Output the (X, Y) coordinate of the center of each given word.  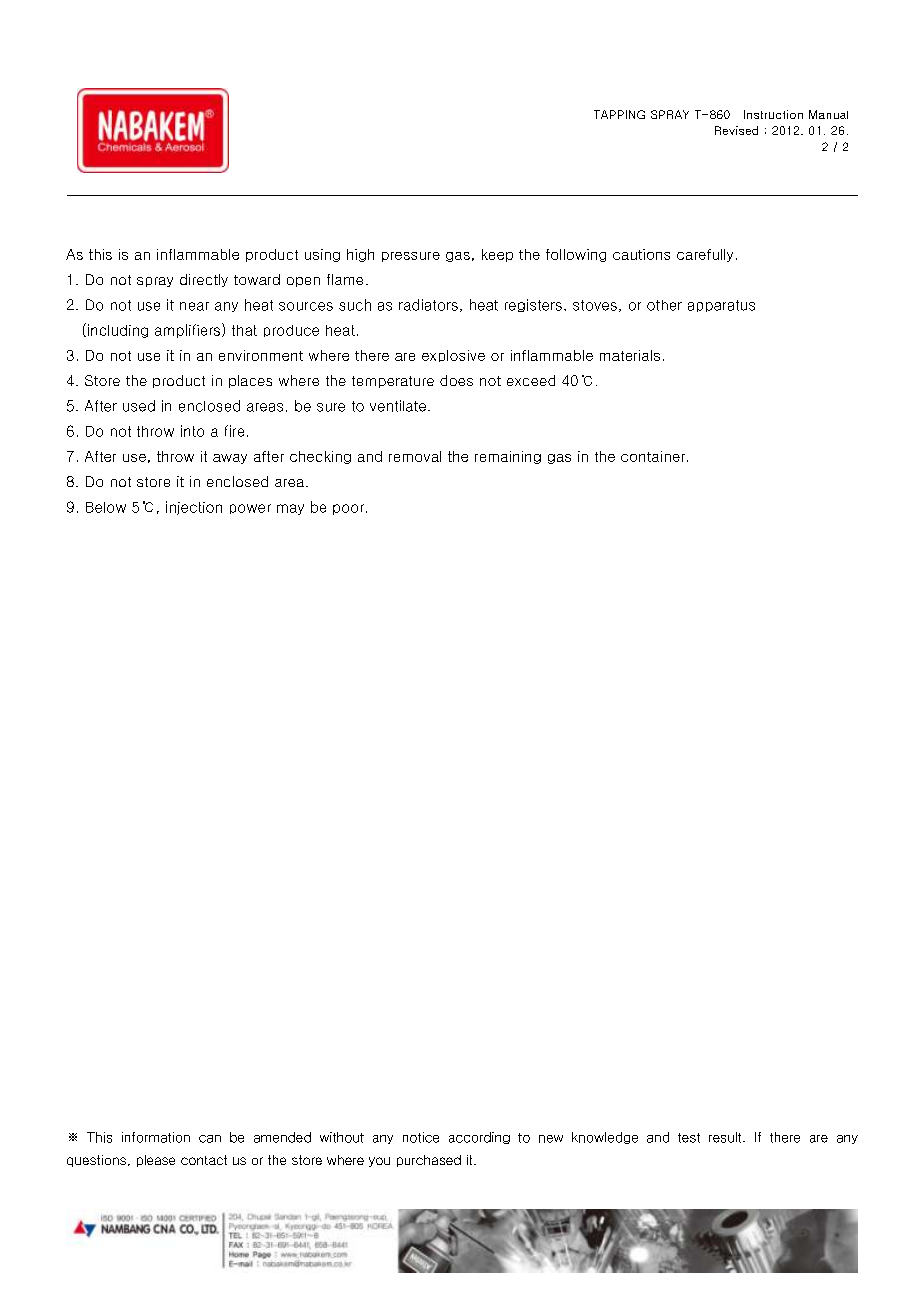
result (726, 1137)
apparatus (721, 306)
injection (194, 508)
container (654, 456)
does (456, 380)
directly (204, 280)
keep (497, 255)
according (479, 1138)
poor (348, 509)
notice (421, 1137)
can (210, 1139)
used (139, 406)
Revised (736, 130)
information (156, 1137)
